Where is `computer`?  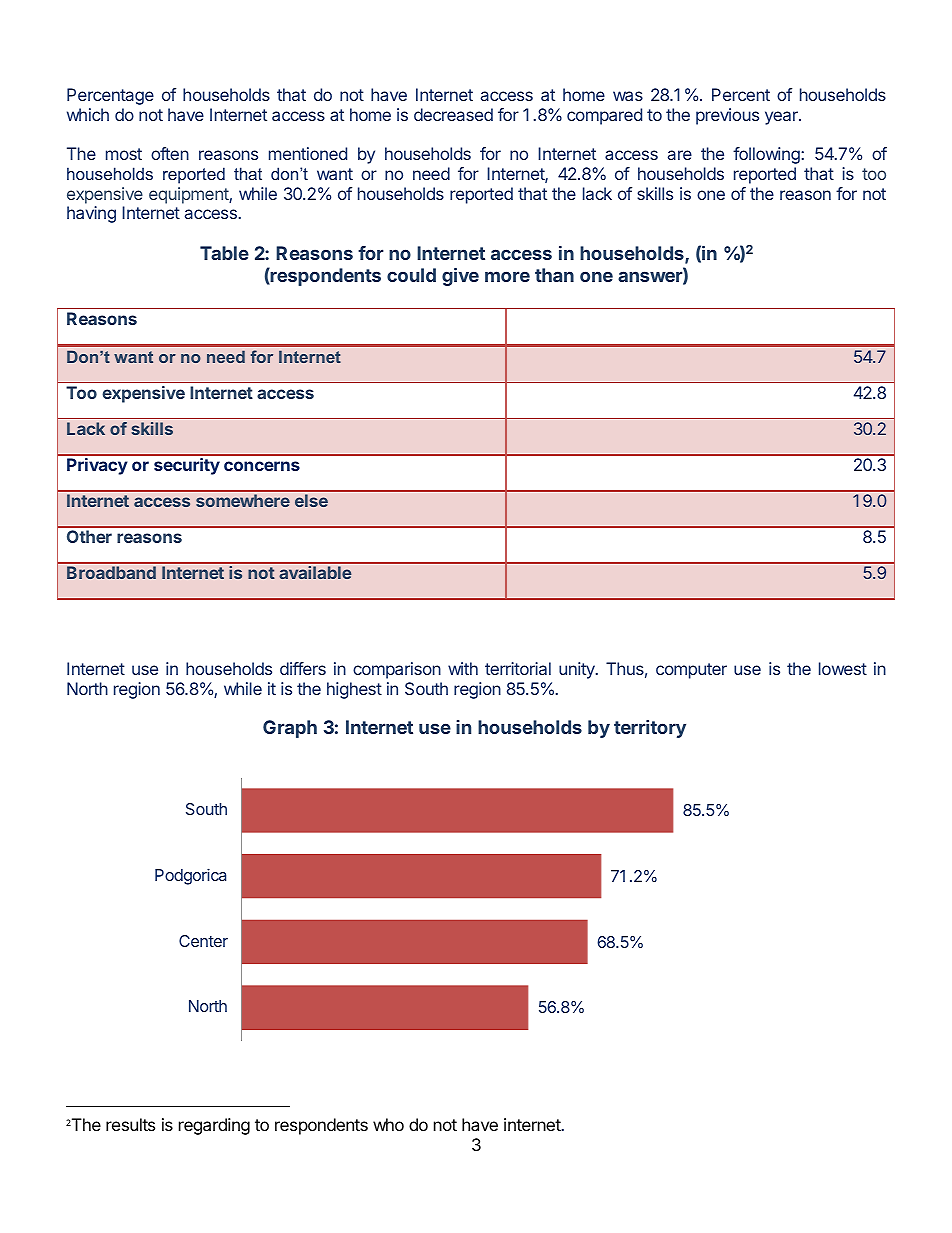 computer is located at coordinates (691, 671).
